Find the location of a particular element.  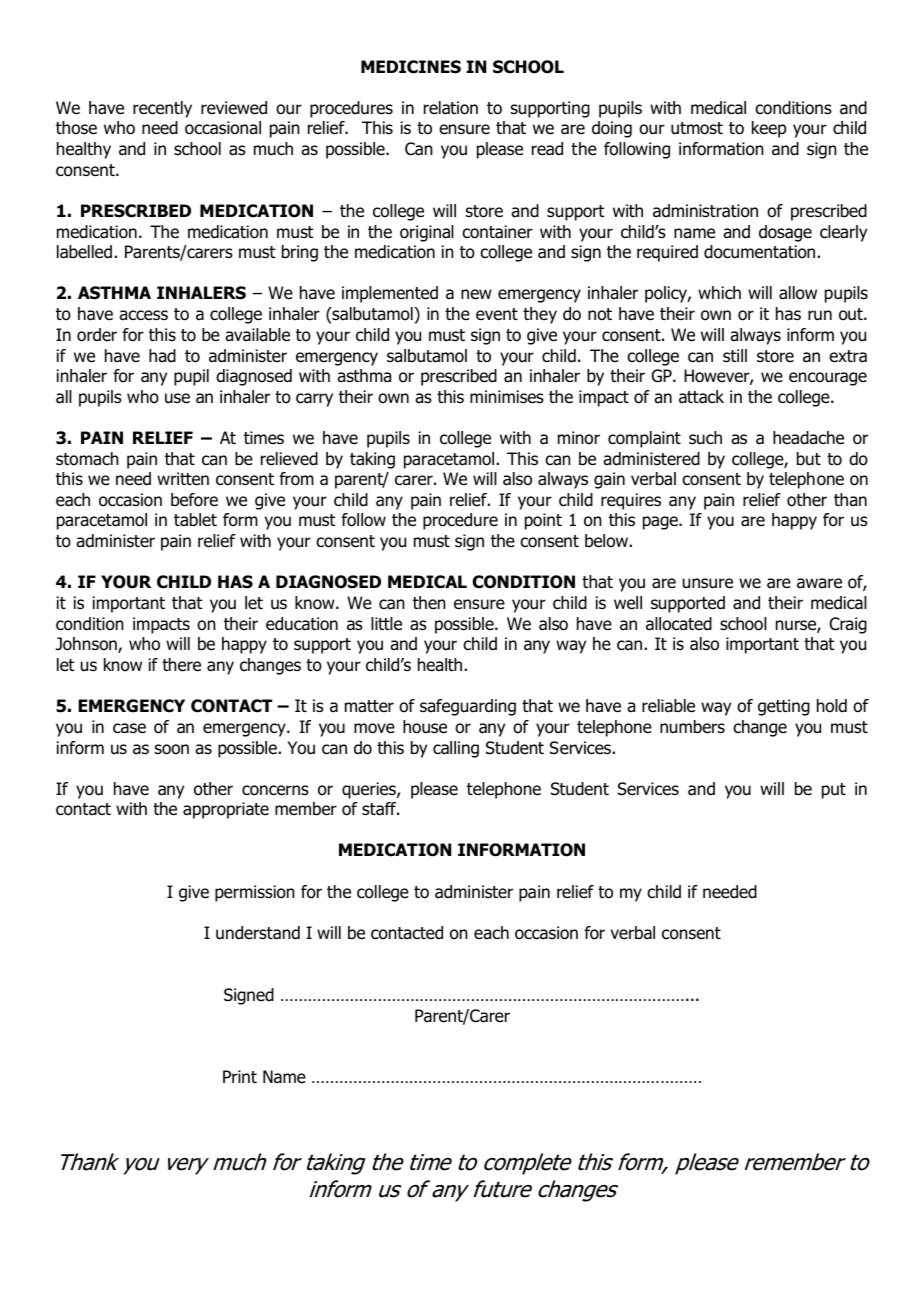

then is located at coordinates (429, 603).
